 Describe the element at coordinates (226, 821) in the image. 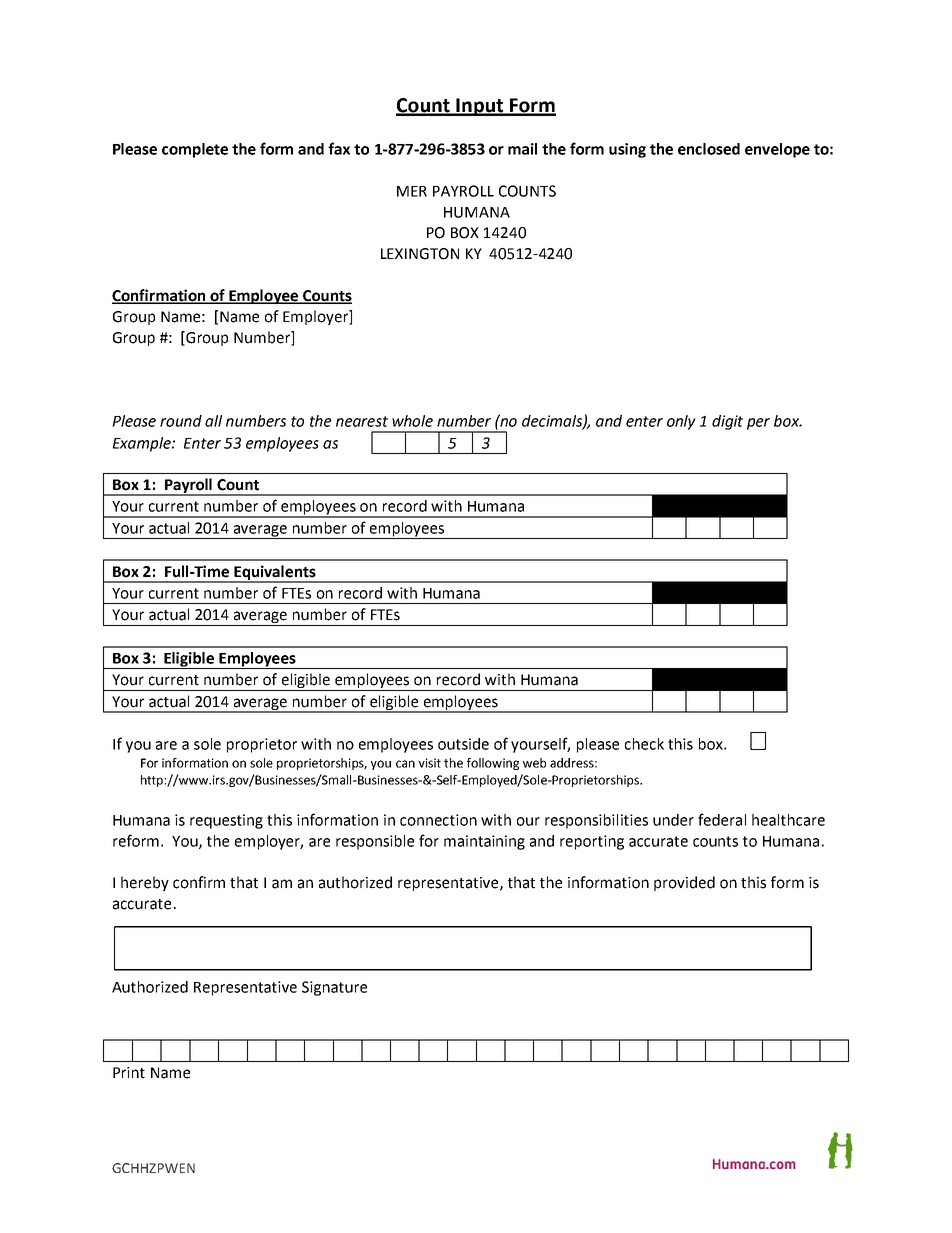

I see `requesting` at that location.
